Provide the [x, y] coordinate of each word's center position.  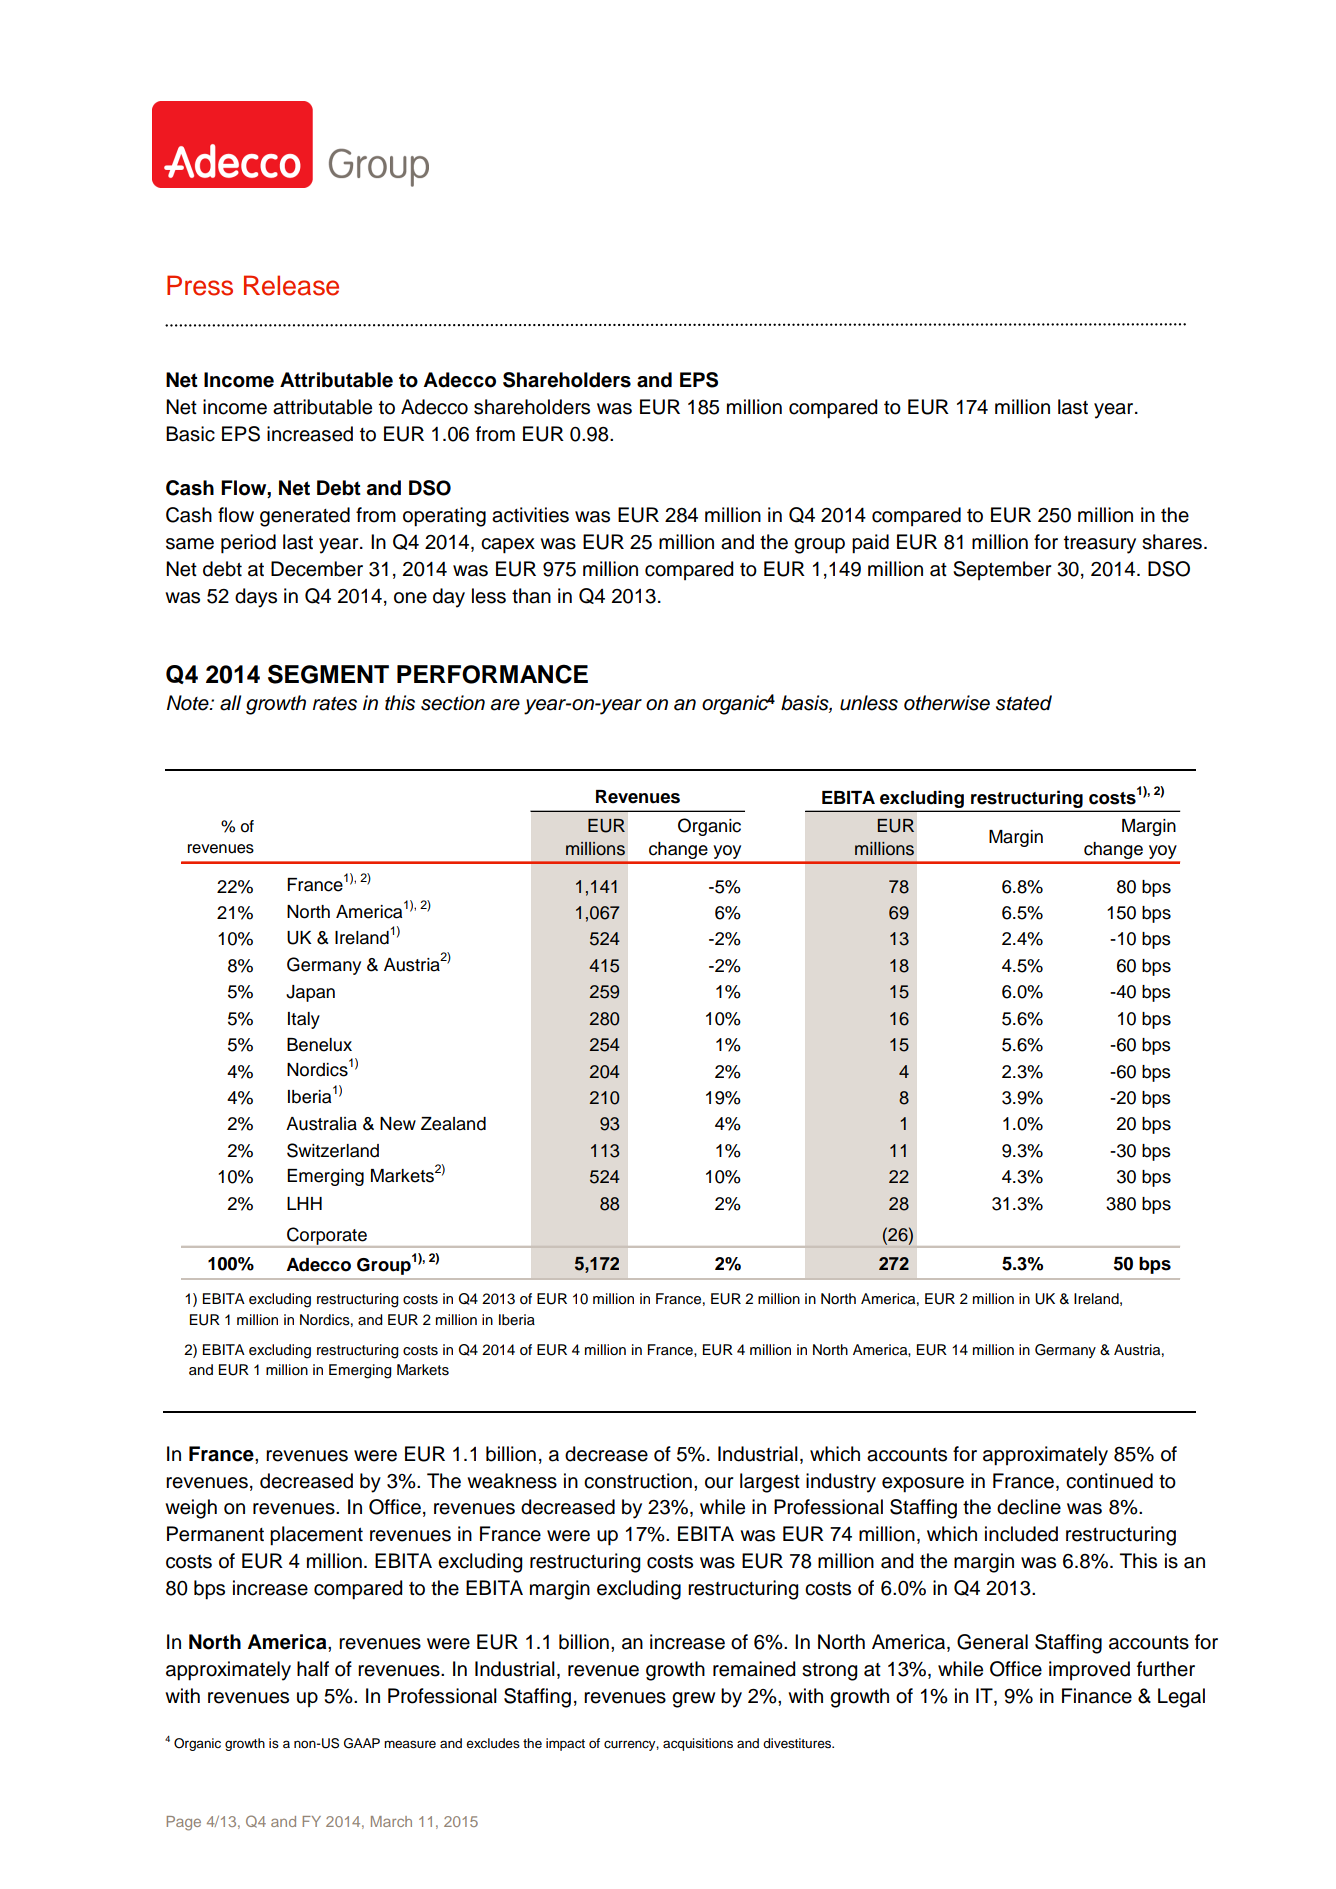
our [719, 1483]
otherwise [947, 703]
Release [291, 285]
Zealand [453, 1124]
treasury [1100, 545]
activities [530, 515]
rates [335, 704]
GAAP [362, 1743]
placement [316, 1536]
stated [1024, 703]
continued [1109, 1481]
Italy [304, 1020]
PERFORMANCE [492, 674]
